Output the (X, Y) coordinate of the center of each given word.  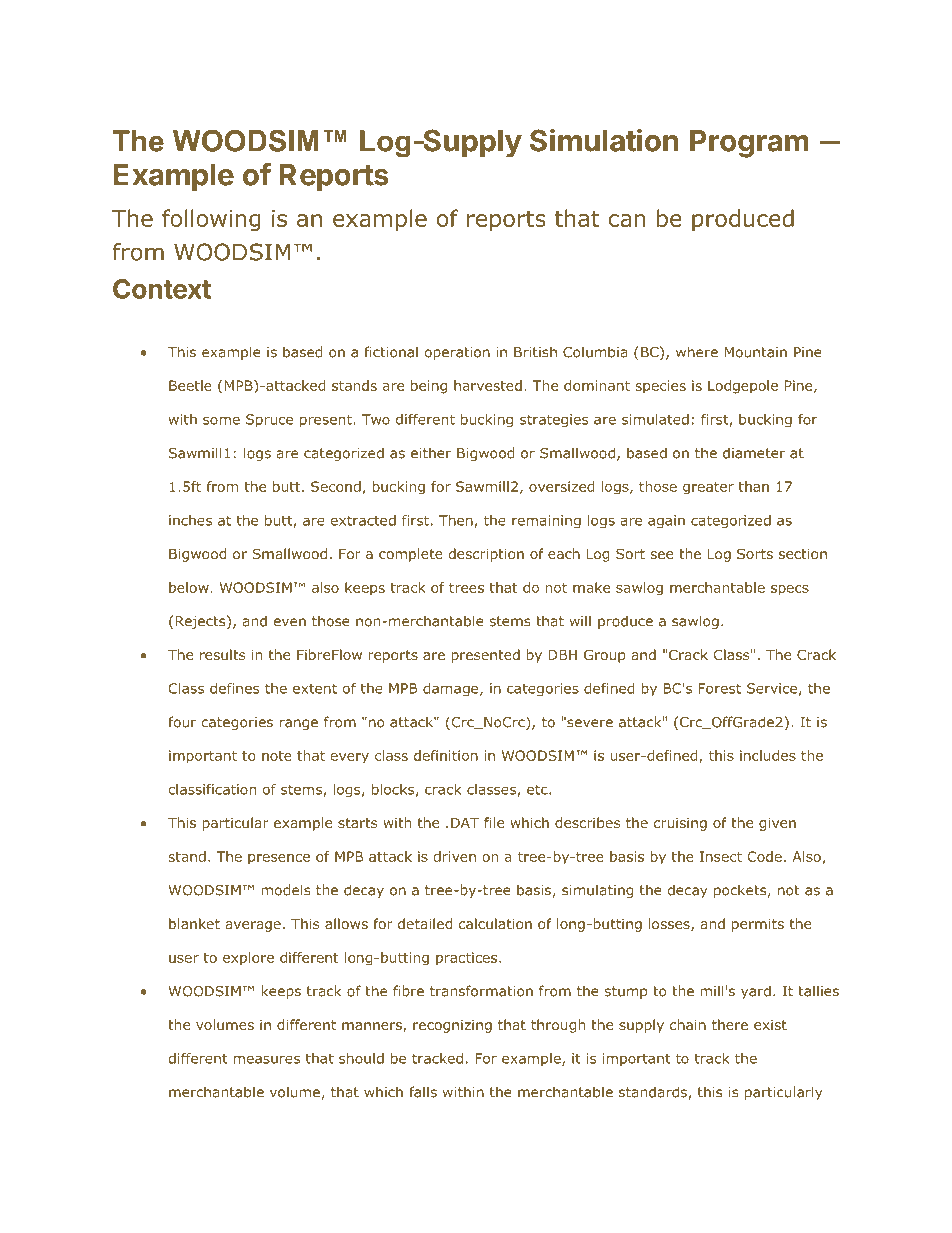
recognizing (452, 1026)
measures (267, 1059)
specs (790, 590)
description (486, 555)
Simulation (604, 140)
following (211, 220)
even (289, 622)
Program (749, 144)
